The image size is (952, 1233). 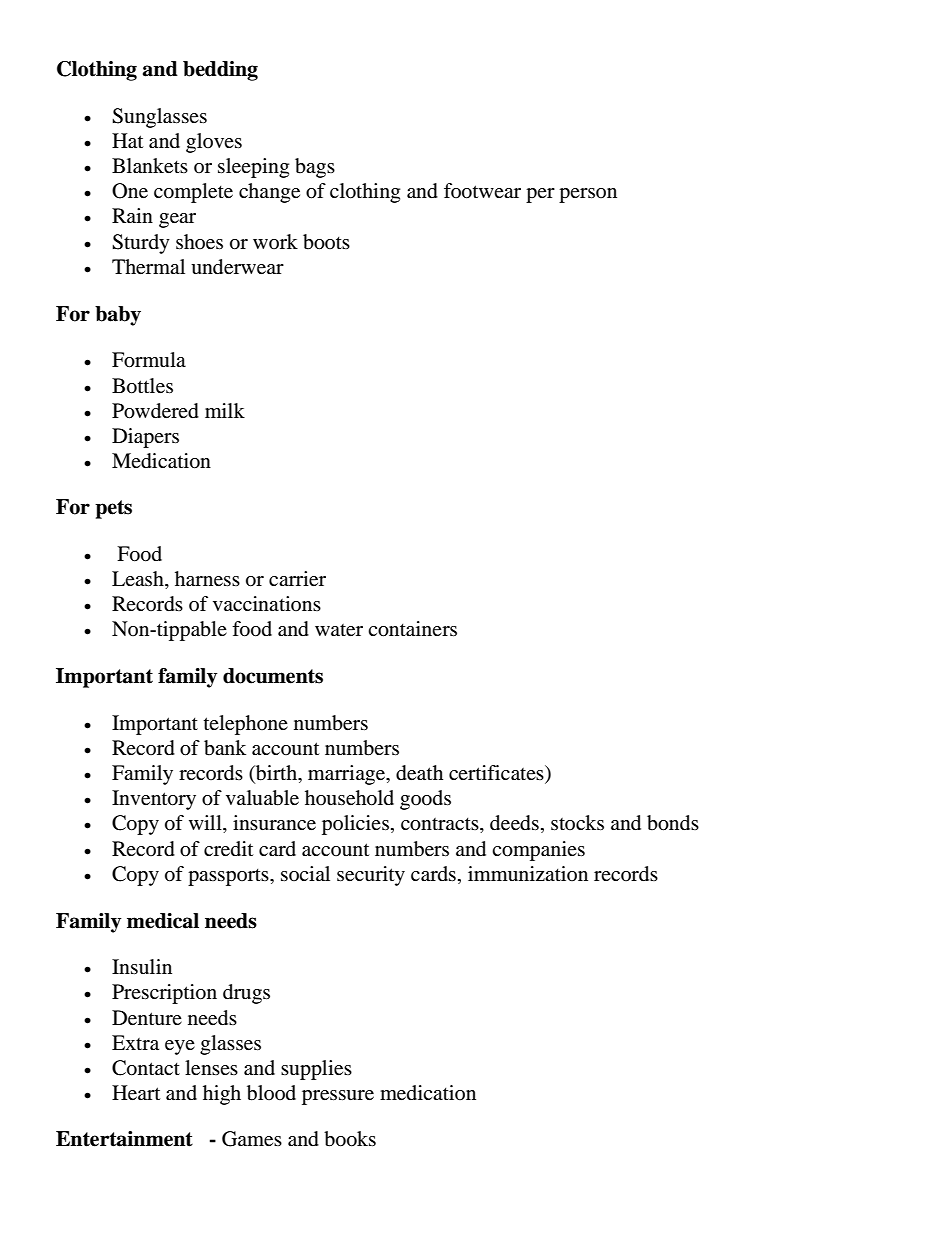 What do you see at coordinates (588, 195) in the page?
I see `person` at bounding box center [588, 195].
